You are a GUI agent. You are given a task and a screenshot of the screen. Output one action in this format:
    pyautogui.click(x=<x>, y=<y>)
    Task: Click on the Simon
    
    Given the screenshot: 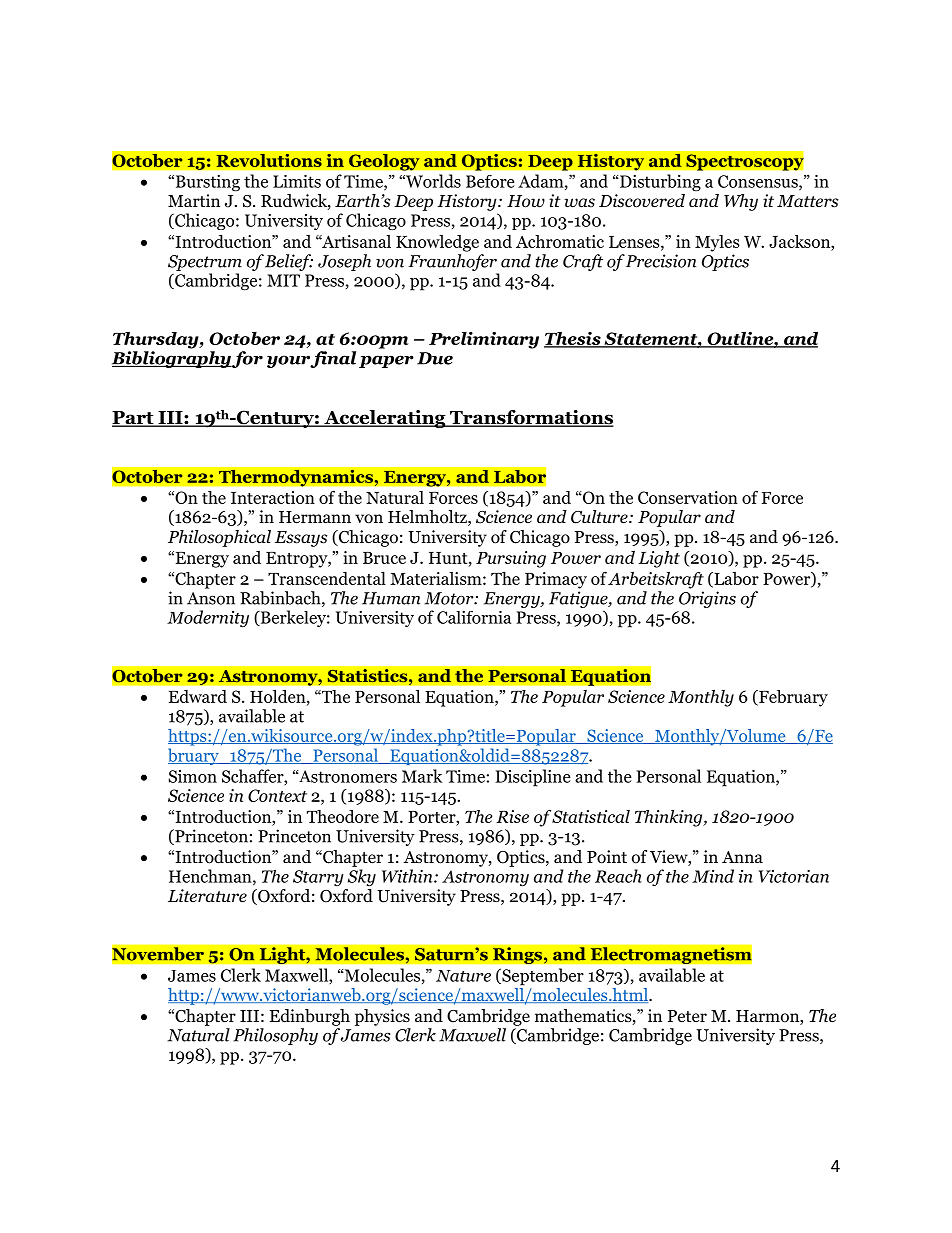 What is the action you would take?
    pyautogui.click(x=193, y=776)
